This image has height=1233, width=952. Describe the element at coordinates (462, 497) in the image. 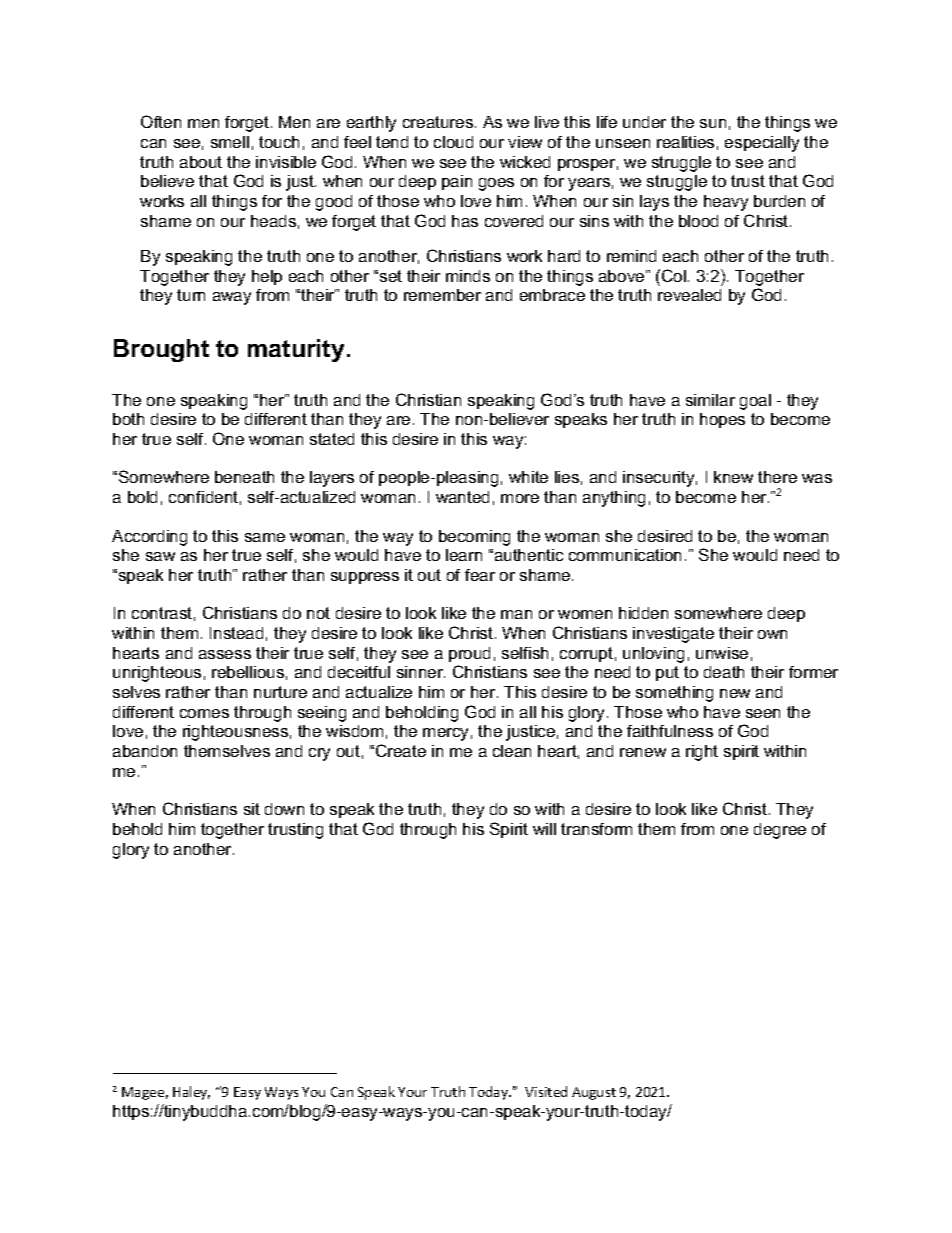

I see `wanted` at that location.
